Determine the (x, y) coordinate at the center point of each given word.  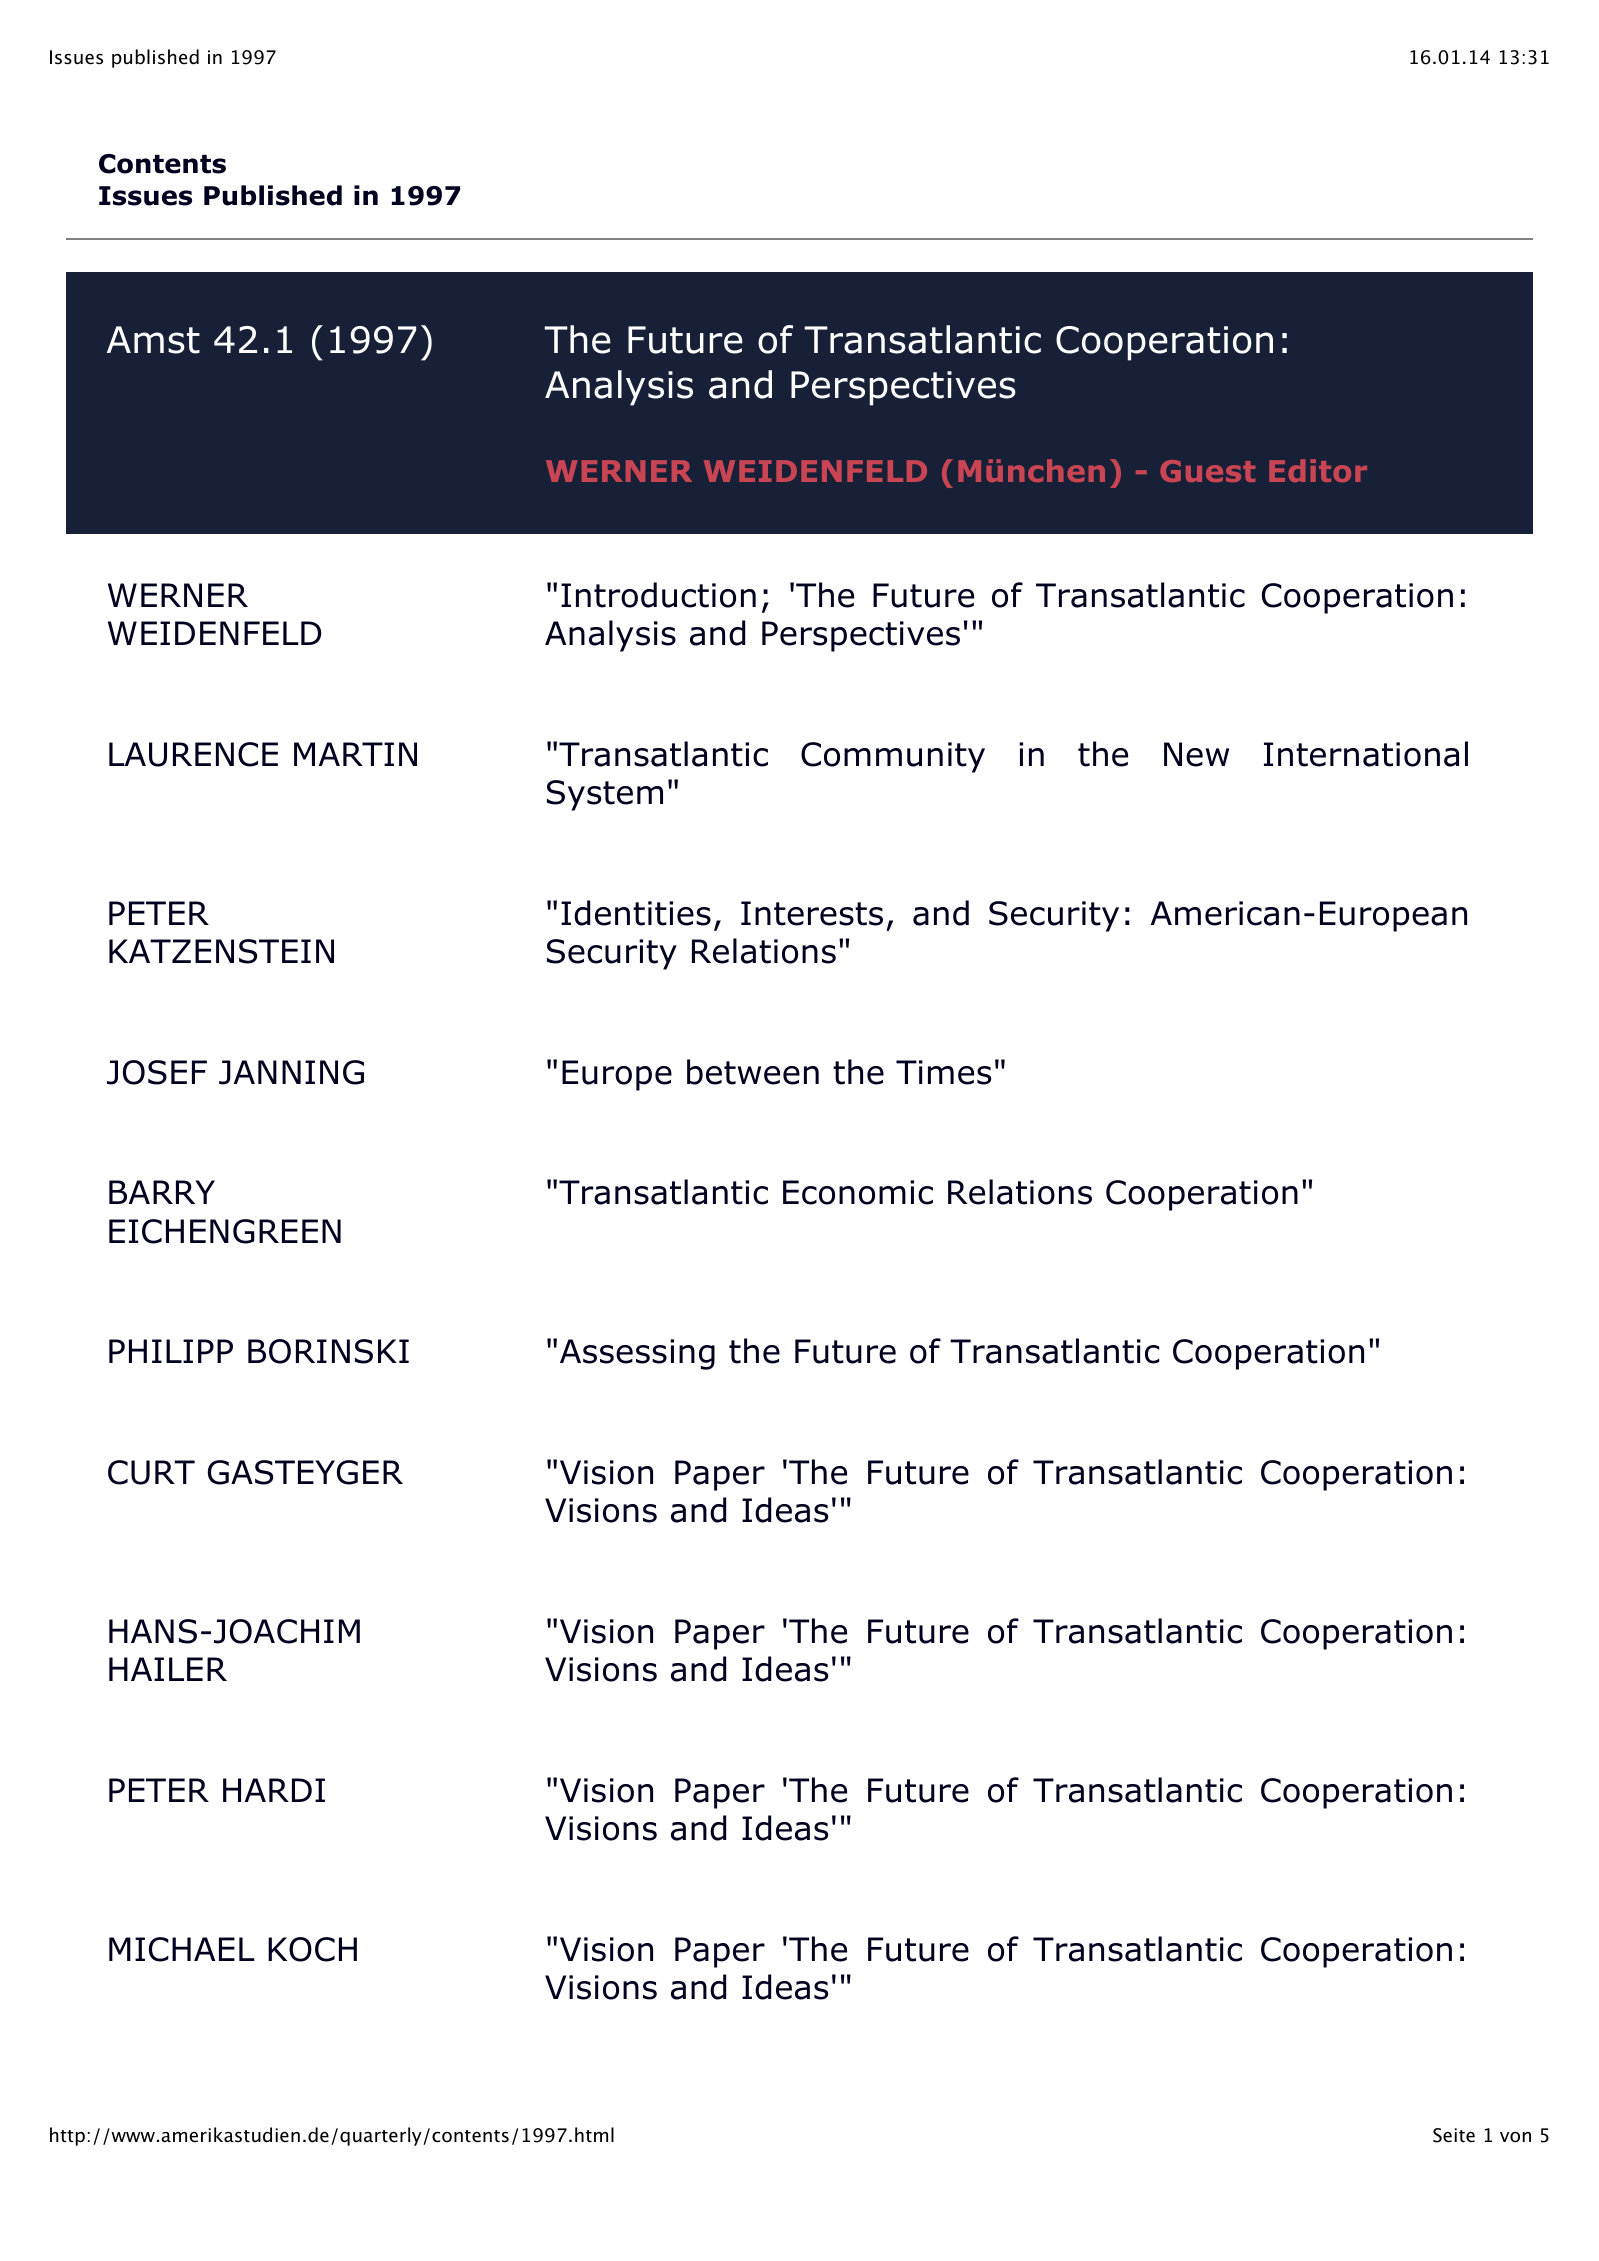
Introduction (658, 595)
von (1515, 2137)
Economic (858, 1192)
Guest (1207, 471)
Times (943, 1072)
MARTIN (355, 754)
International (1366, 754)
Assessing (637, 1354)
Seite (1454, 2135)
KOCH (312, 1949)
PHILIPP (171, 1351)
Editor (1318, 470)
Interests (812, 913)
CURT (151, 1472)
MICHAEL (182, 1949)
